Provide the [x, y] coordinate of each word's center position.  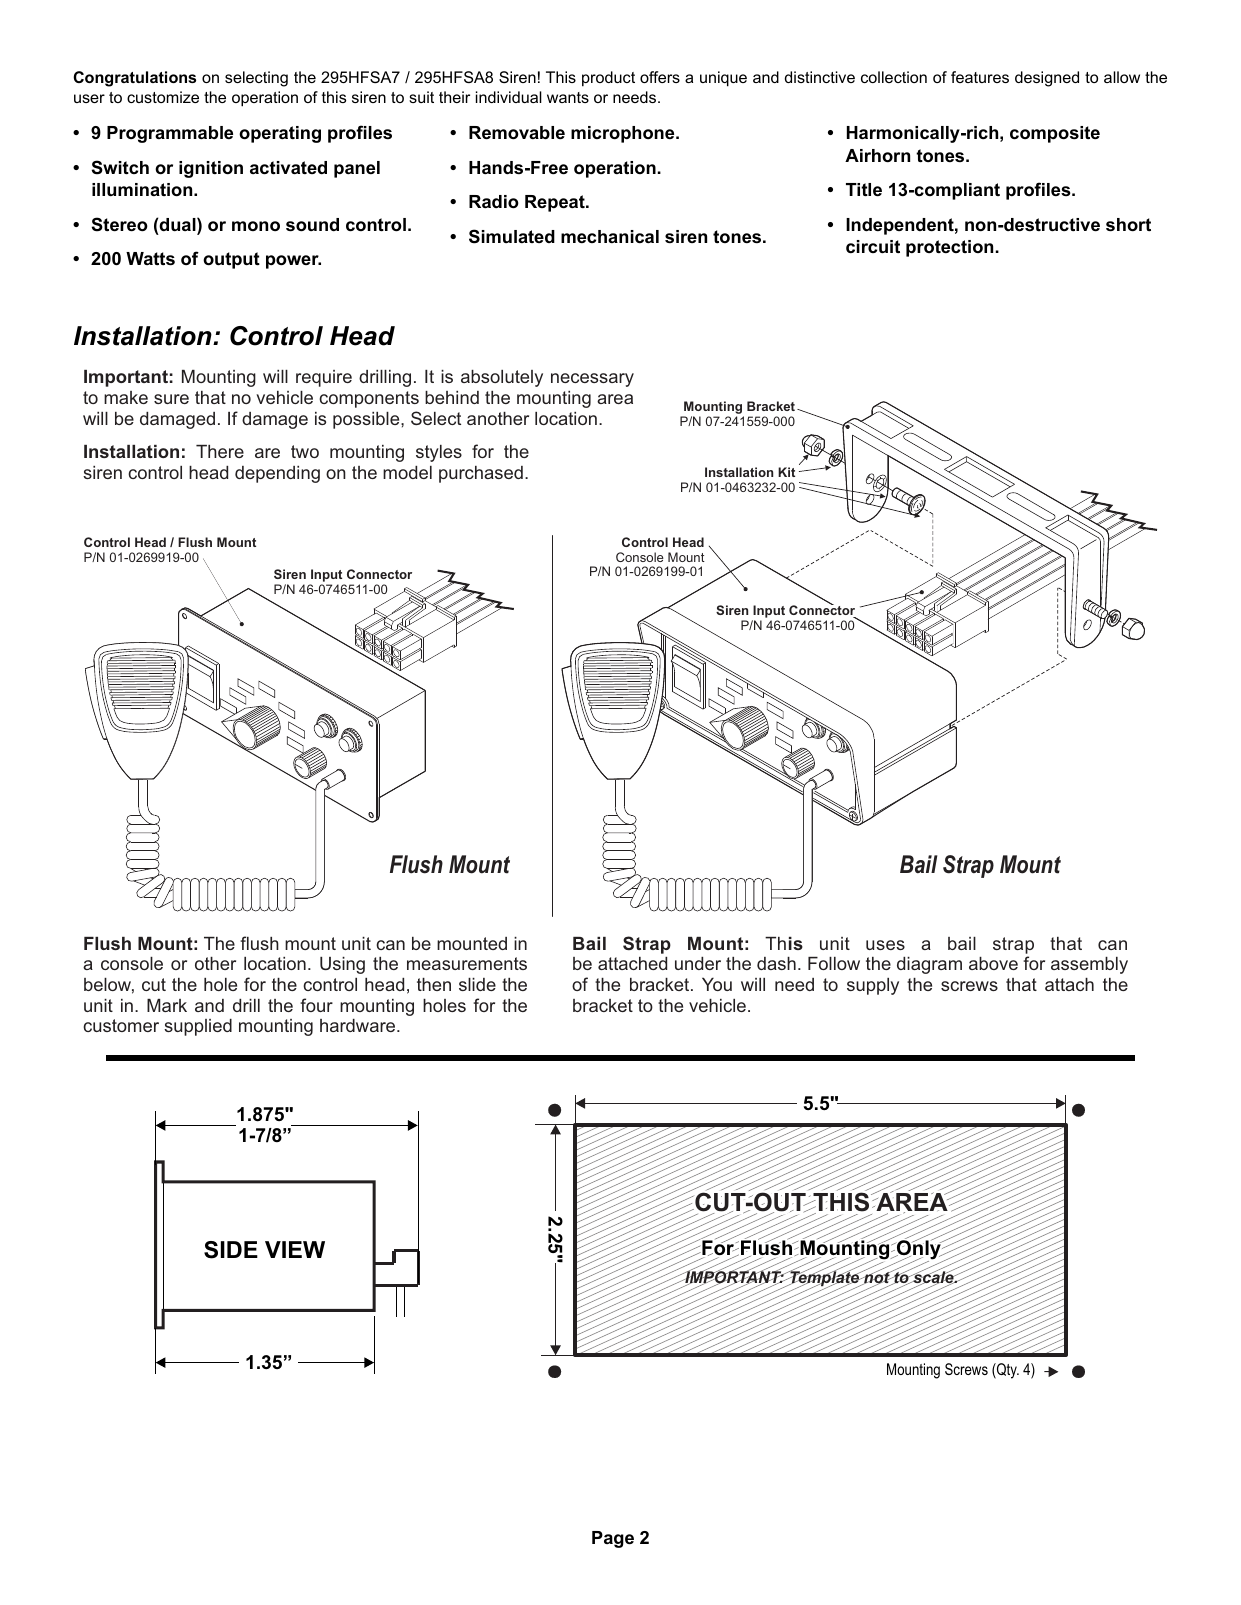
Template [825, 1279]
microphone [624, 134]
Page [613, 1539]
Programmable [170, 134]
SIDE [231, 1250]
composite [1055, 134]
